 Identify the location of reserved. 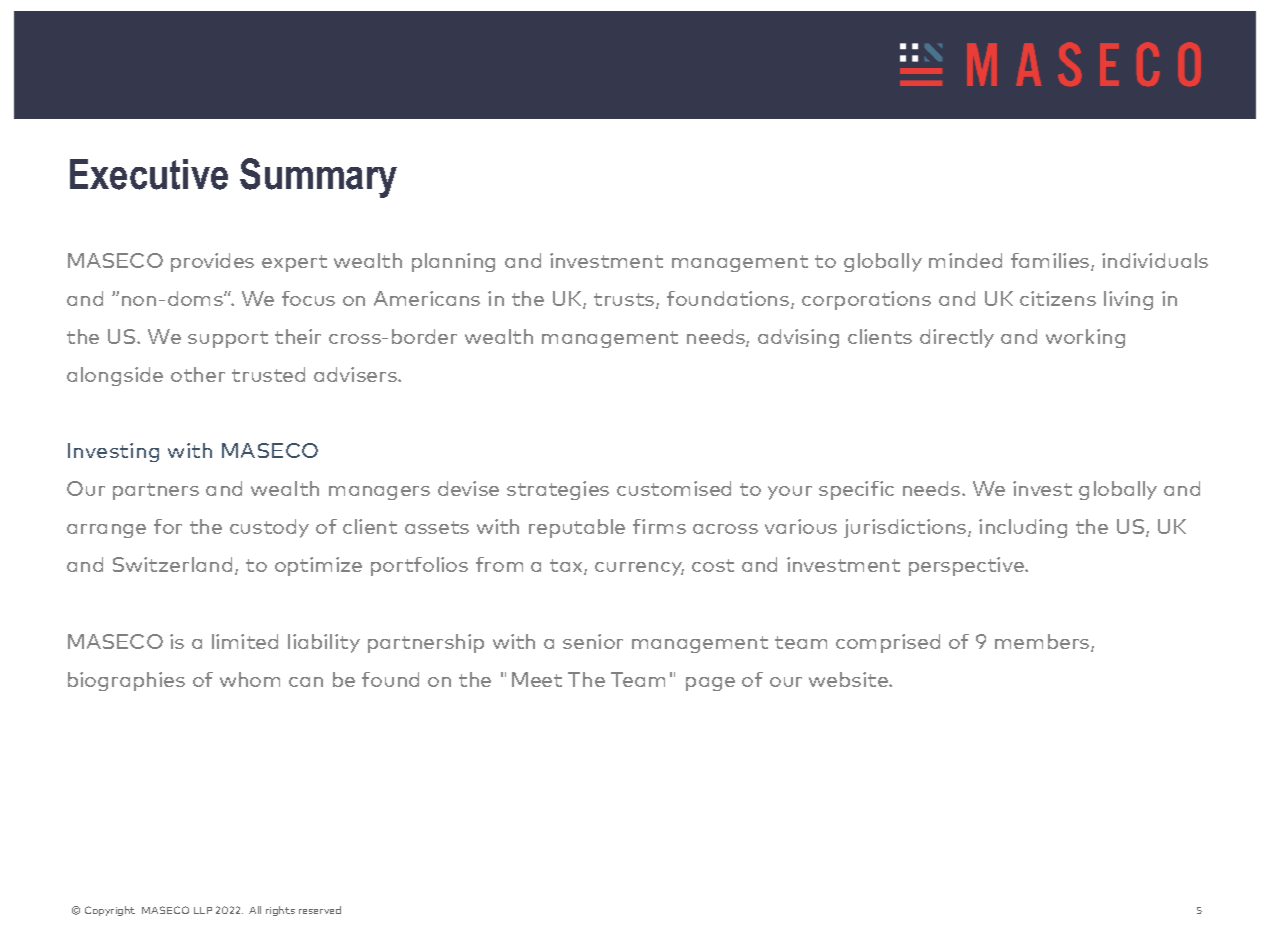
(320, 910).
